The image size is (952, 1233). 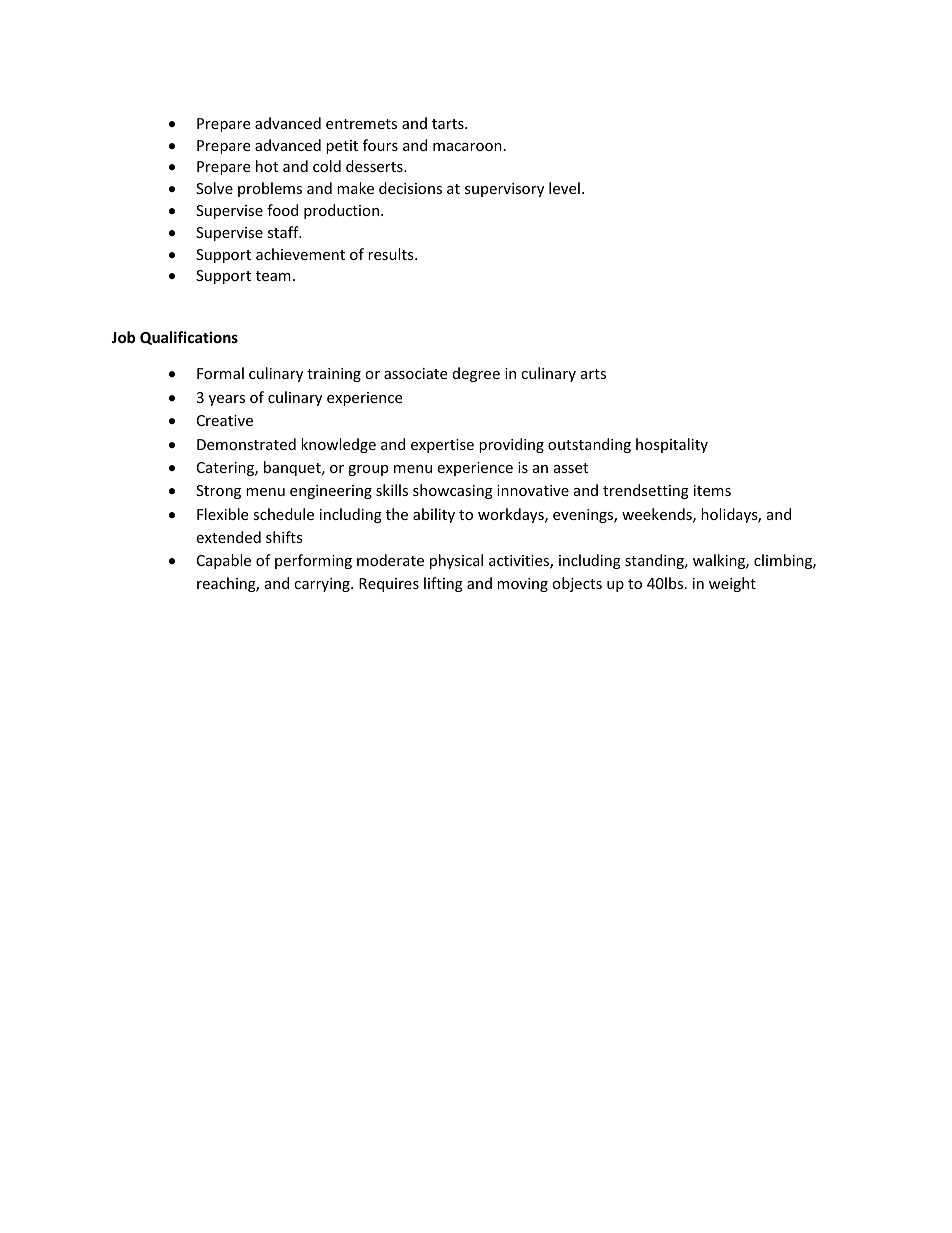 What do you see at coordinates (380, 145) in the document?
I see `fours` at bounding box center [380, 145].
